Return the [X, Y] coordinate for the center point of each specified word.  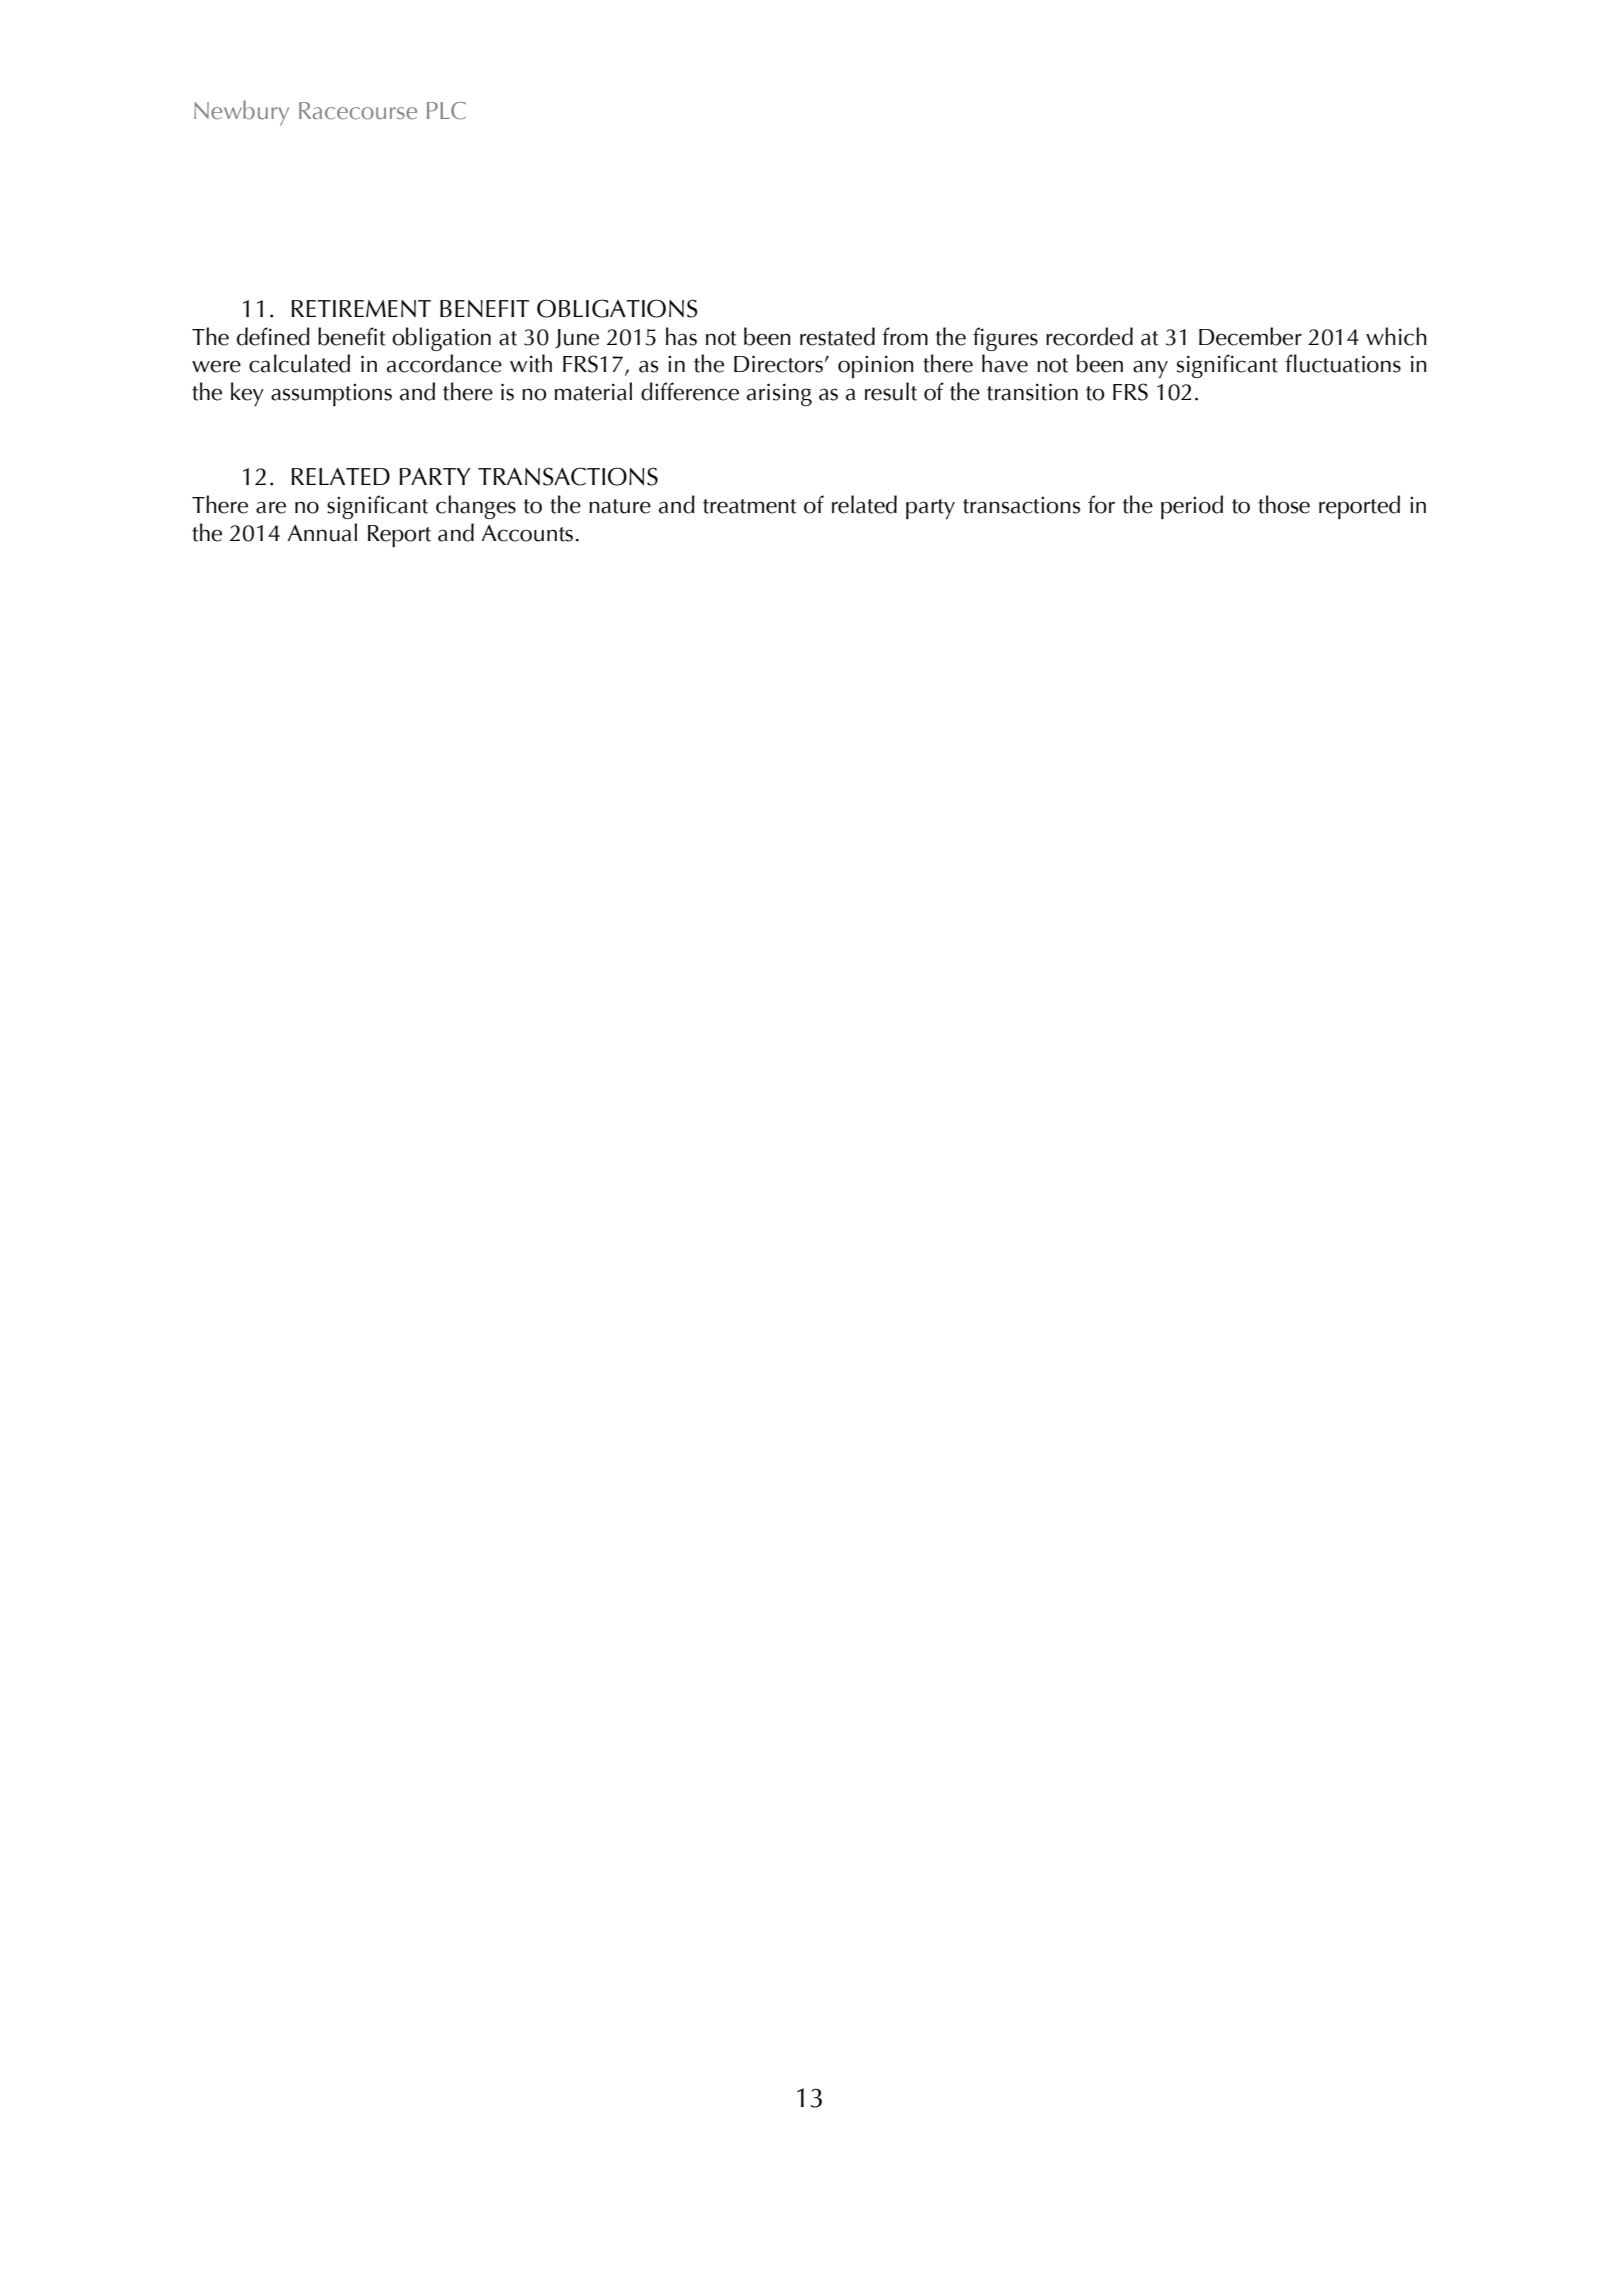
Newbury [241, 113]
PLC [446, 111]
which [1396, 336]
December [1250, 336]
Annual [322, 532]
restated [837, 336]
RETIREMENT [361, 308]
